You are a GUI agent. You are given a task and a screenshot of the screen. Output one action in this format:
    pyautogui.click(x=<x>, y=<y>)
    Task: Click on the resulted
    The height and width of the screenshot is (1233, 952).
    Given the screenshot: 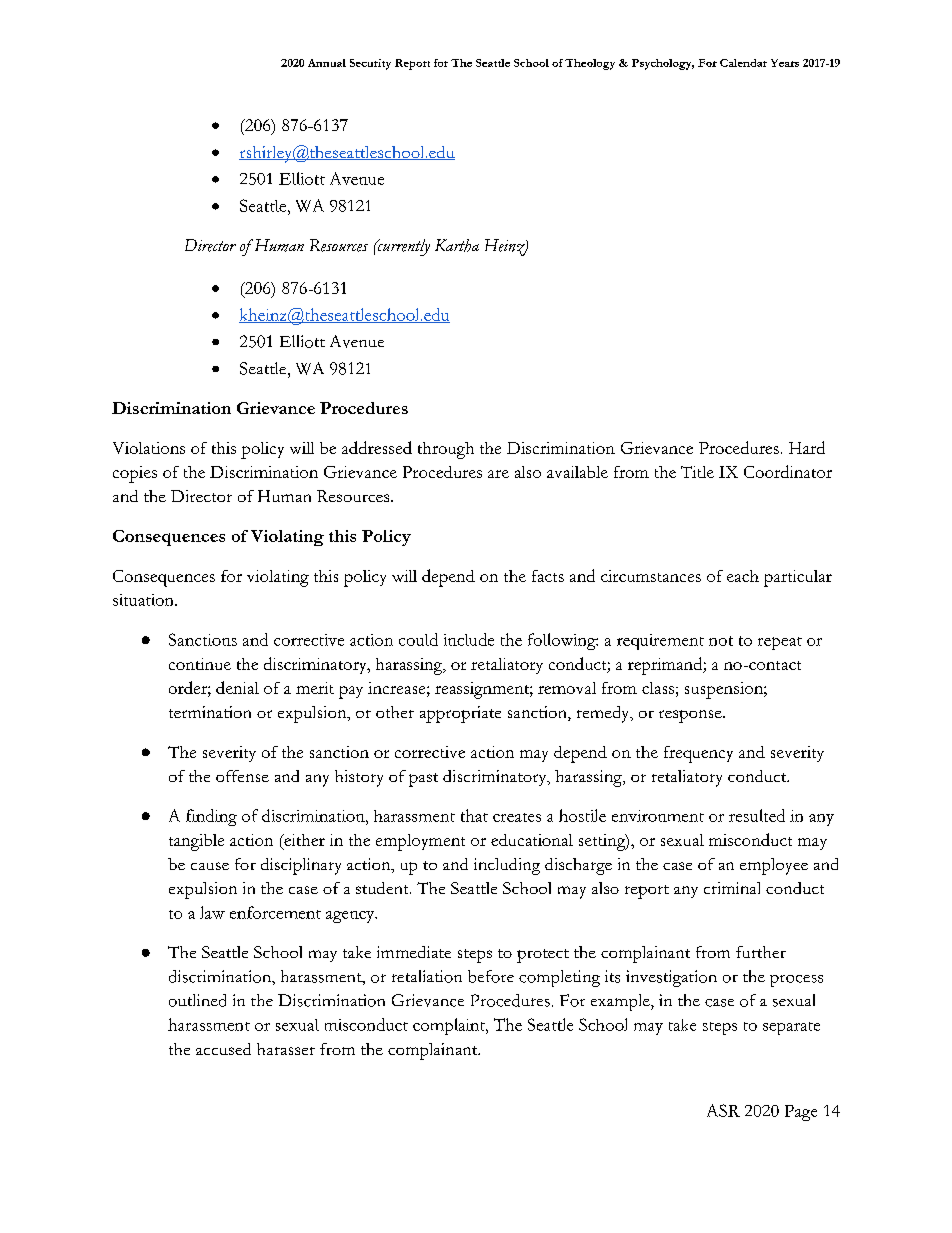 What is the action you would take?
    pyautogui.click(x=757, y=815)
